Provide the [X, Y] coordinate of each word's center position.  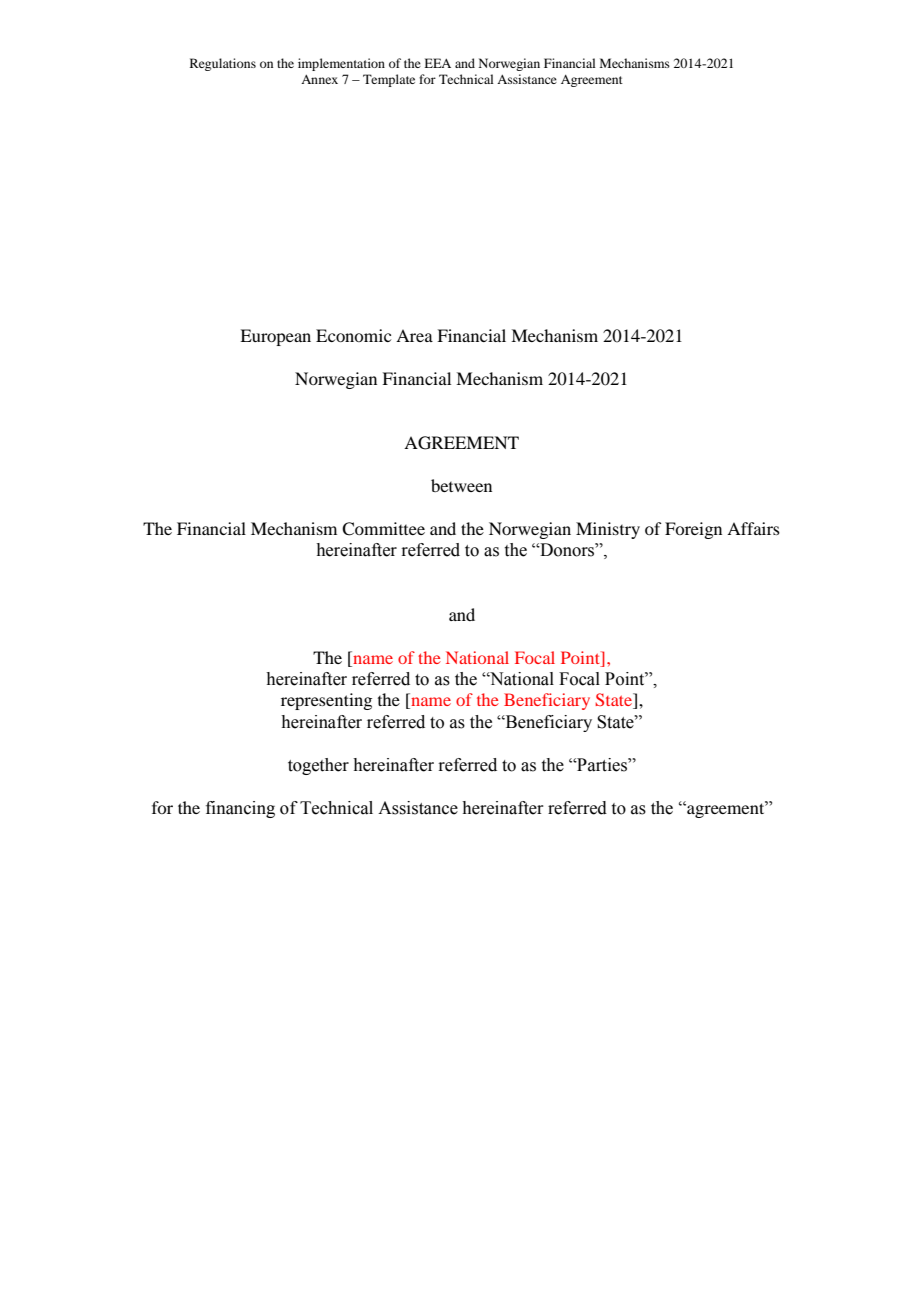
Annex [319, 79]
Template [389, 80]
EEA [437, 63]
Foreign [693, 530]
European [275, 337]
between [461, 485]
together [318, 766]
